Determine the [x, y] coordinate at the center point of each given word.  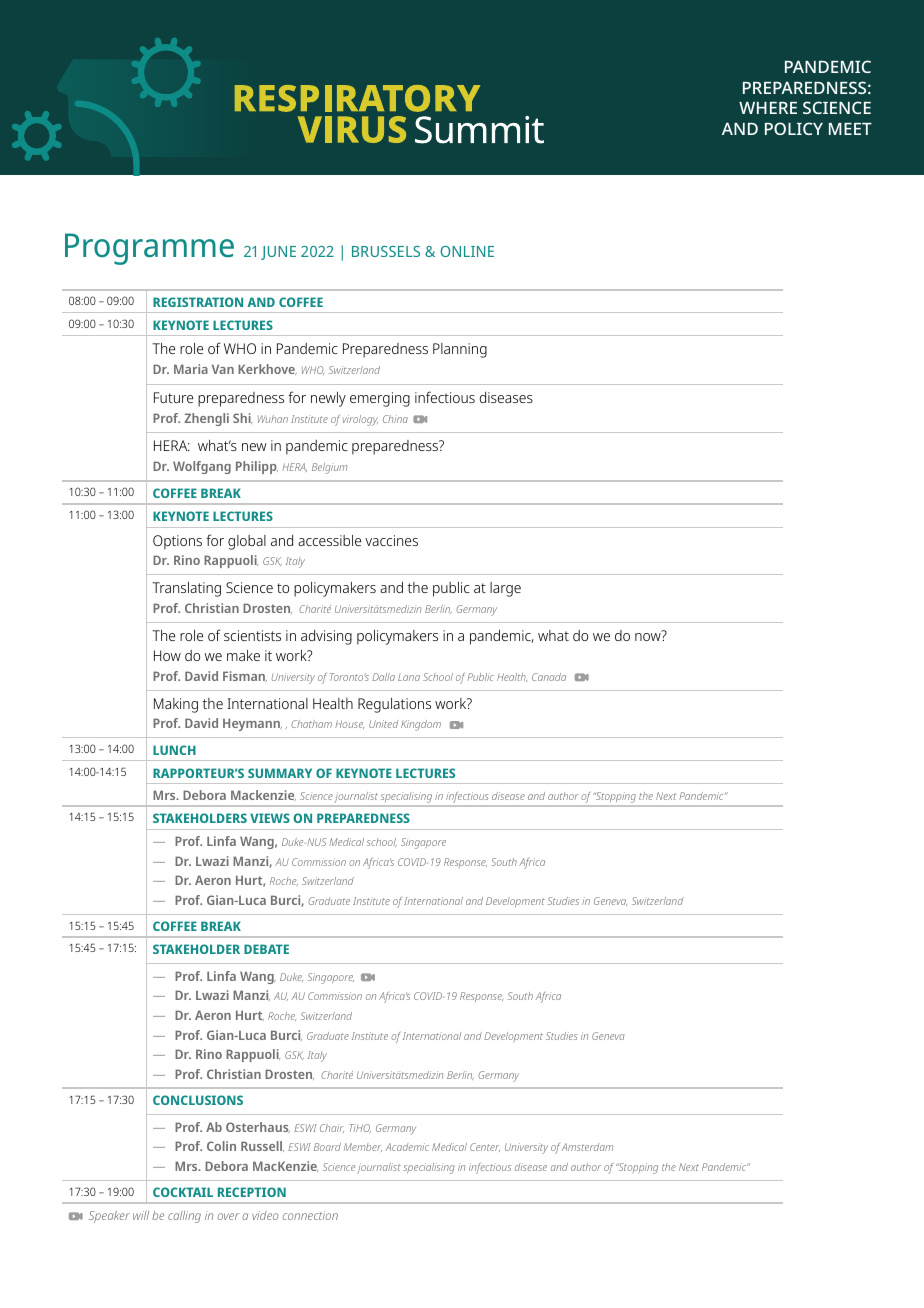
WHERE [768, 108]
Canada [549, 677]
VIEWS [270, 818]
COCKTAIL [183, 1192]
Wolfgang [202, 467]
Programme [149, 249]
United [383, 724]
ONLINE [467, 251]
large [505, 589]
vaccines [391, 540]
